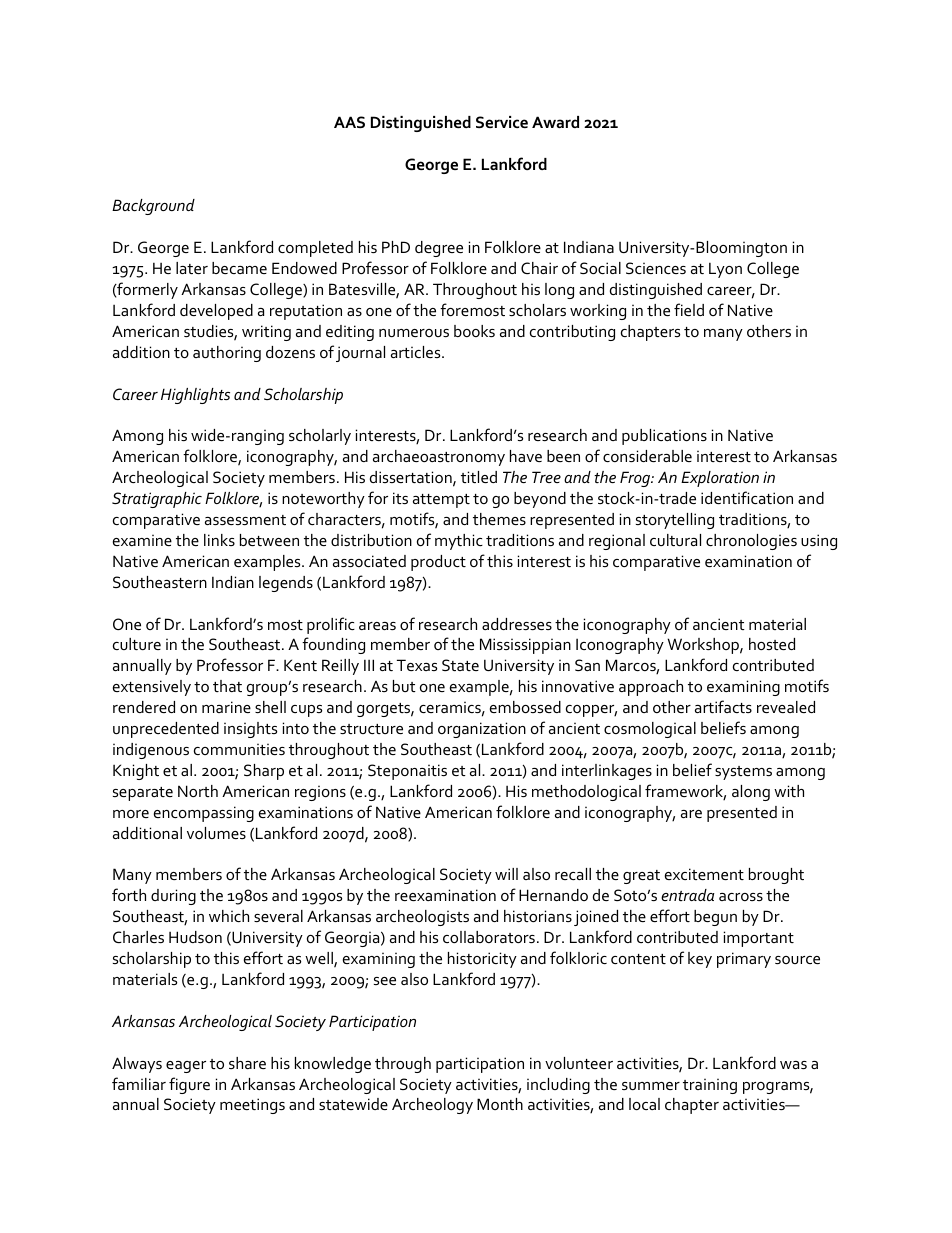 This screenshot has width=952, height=1233. I want to click on figure, so click(189, 1085).
